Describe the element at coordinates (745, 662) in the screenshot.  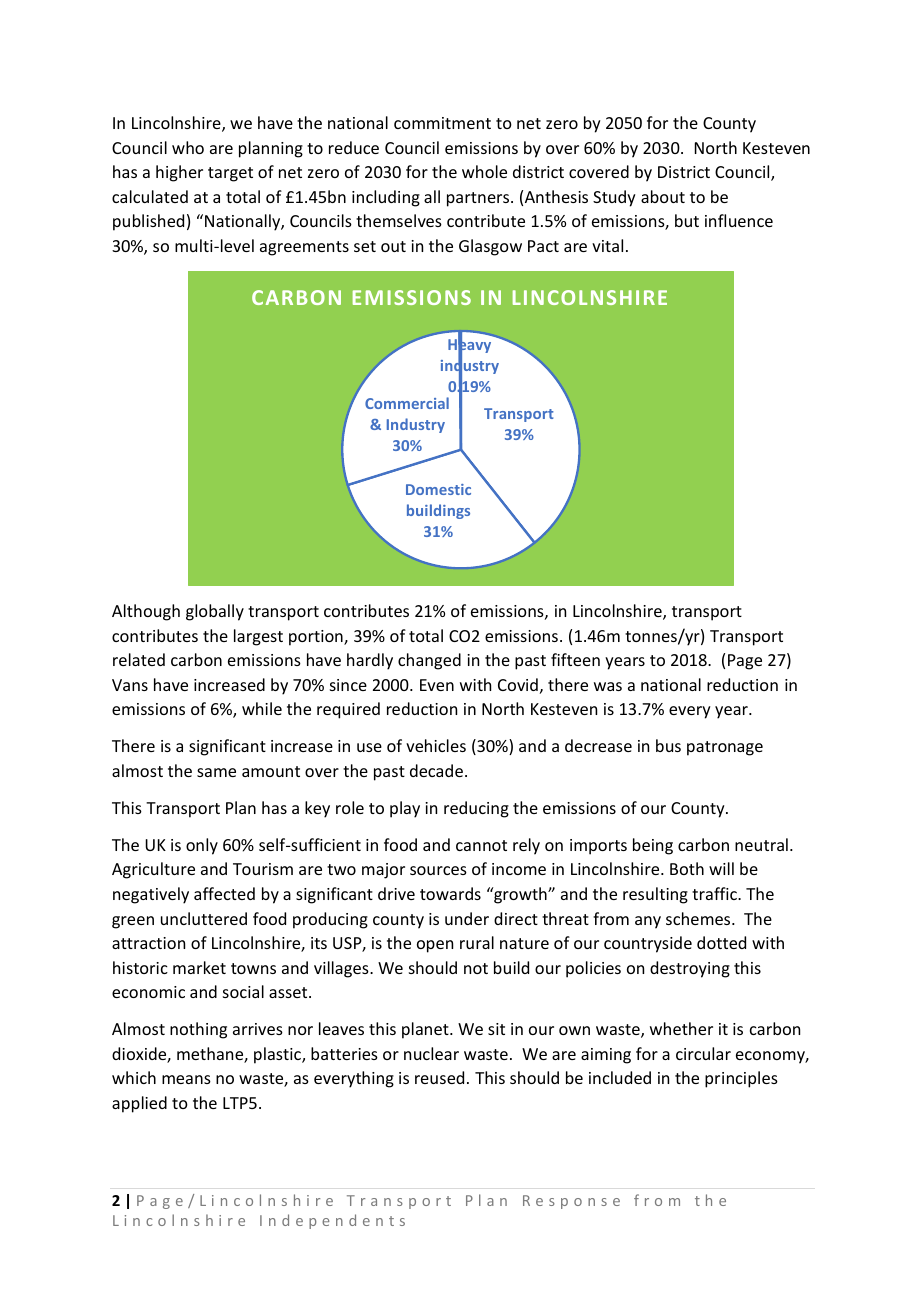
I see `Page` at that location.
